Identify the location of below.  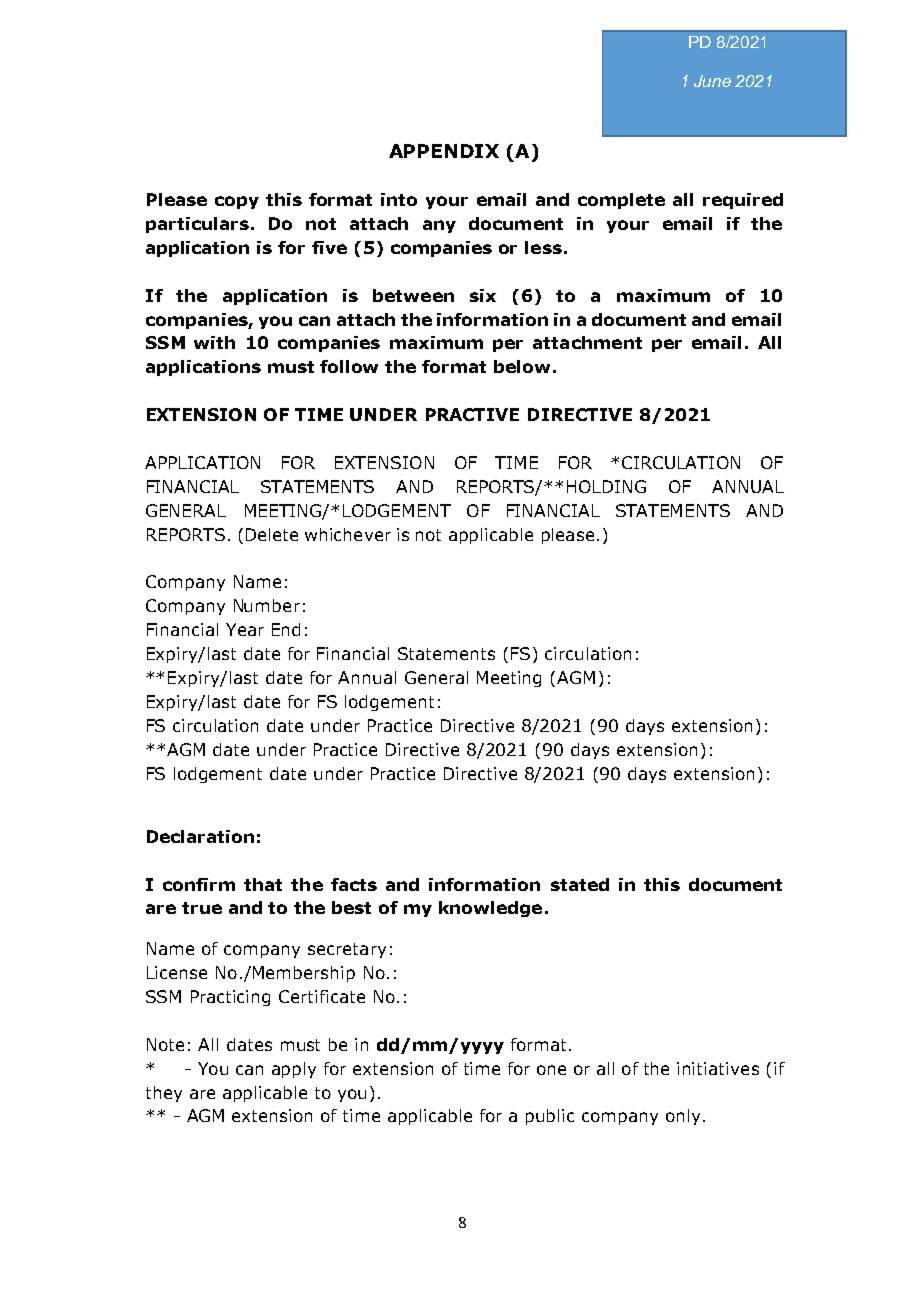
(522, 366).
